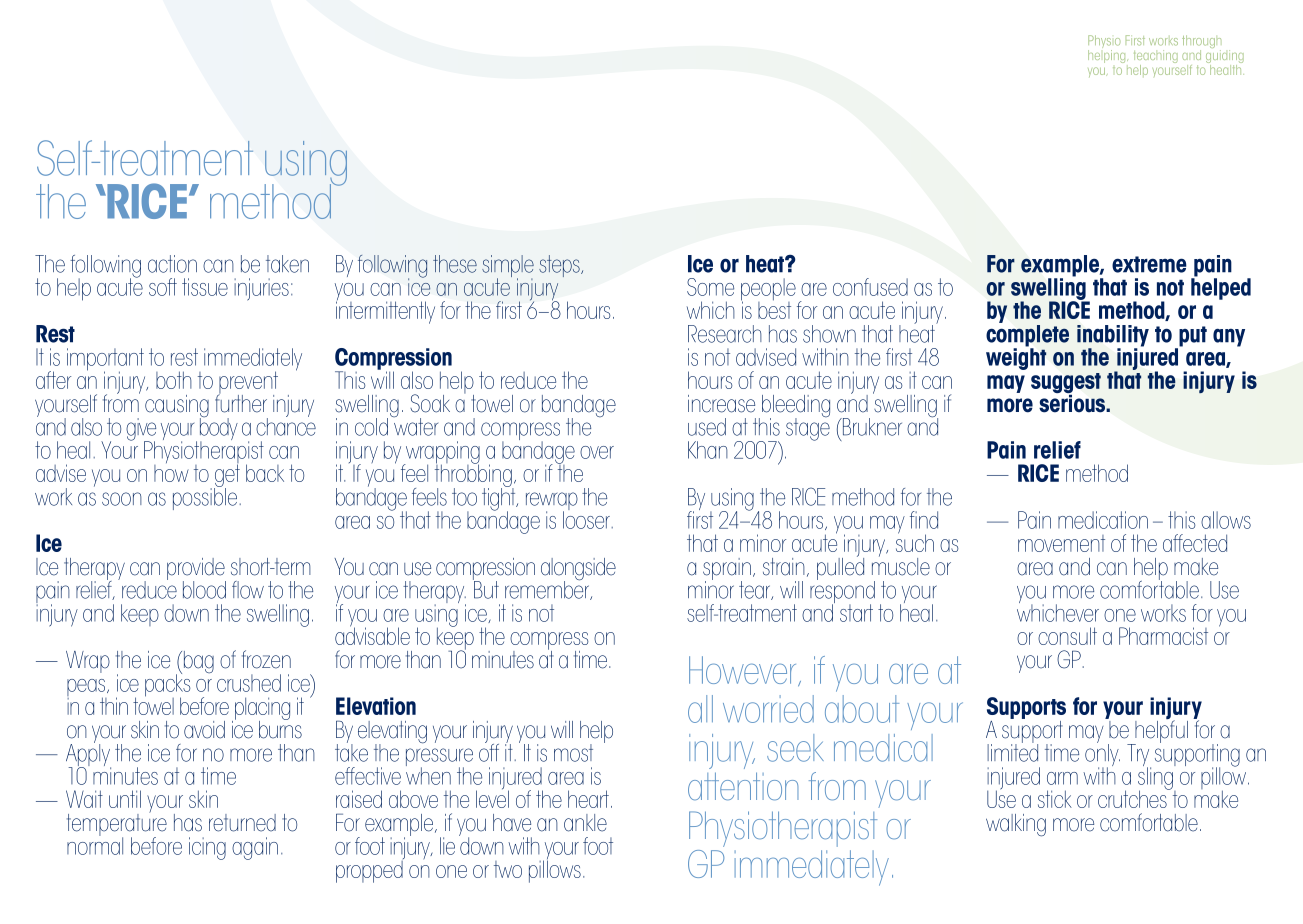 This image has width=1303, height=924. I want to click on looser, so click(588, 519).
